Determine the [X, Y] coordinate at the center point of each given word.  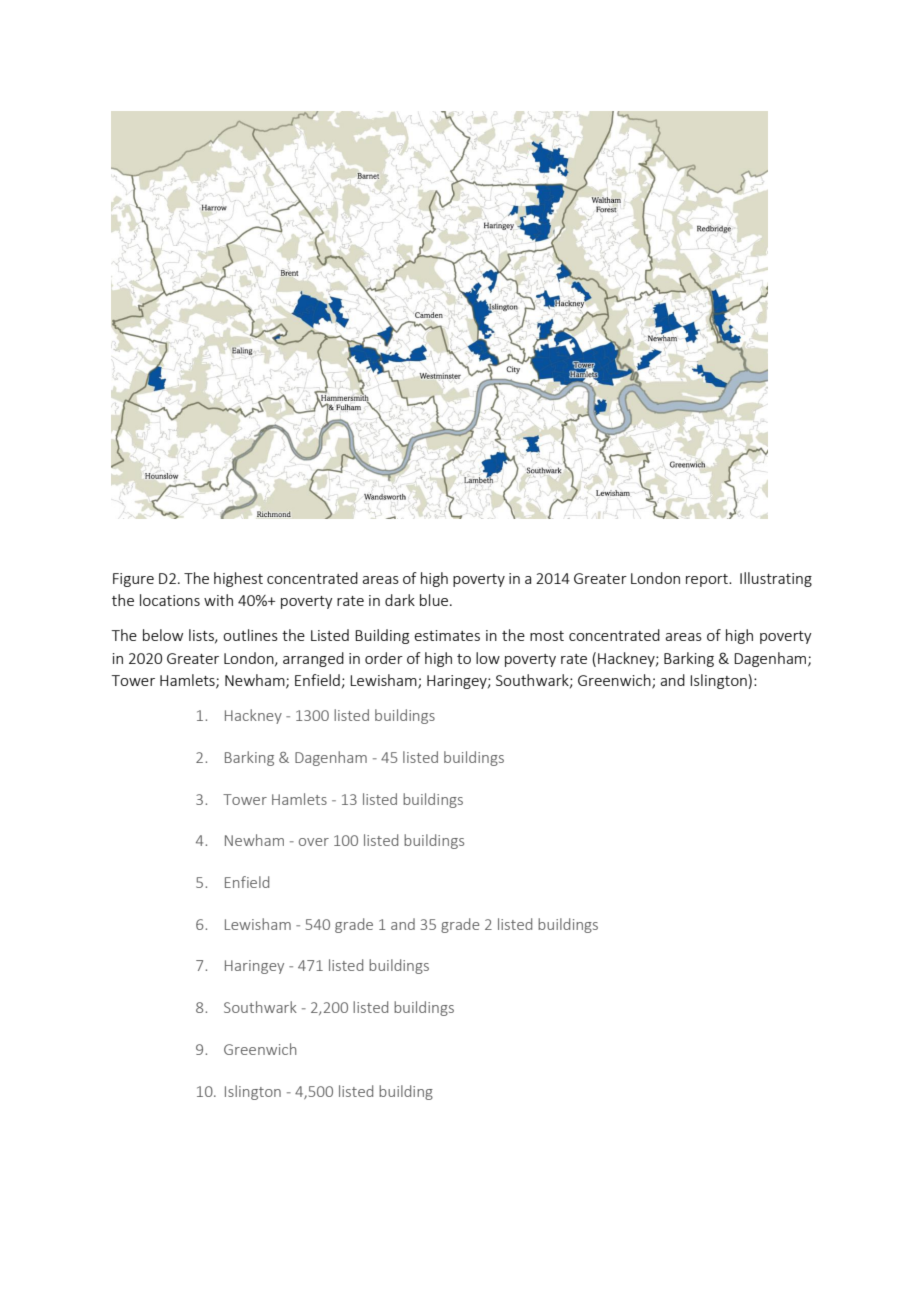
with [218, 600]
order [384, 658]
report [708, 580]
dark [400, 600]
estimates [447, 635]
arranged [313, 659]
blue [434, 600]
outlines [250, 635]
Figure [133, 580]
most [547, 636]
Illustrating [776, 579]
